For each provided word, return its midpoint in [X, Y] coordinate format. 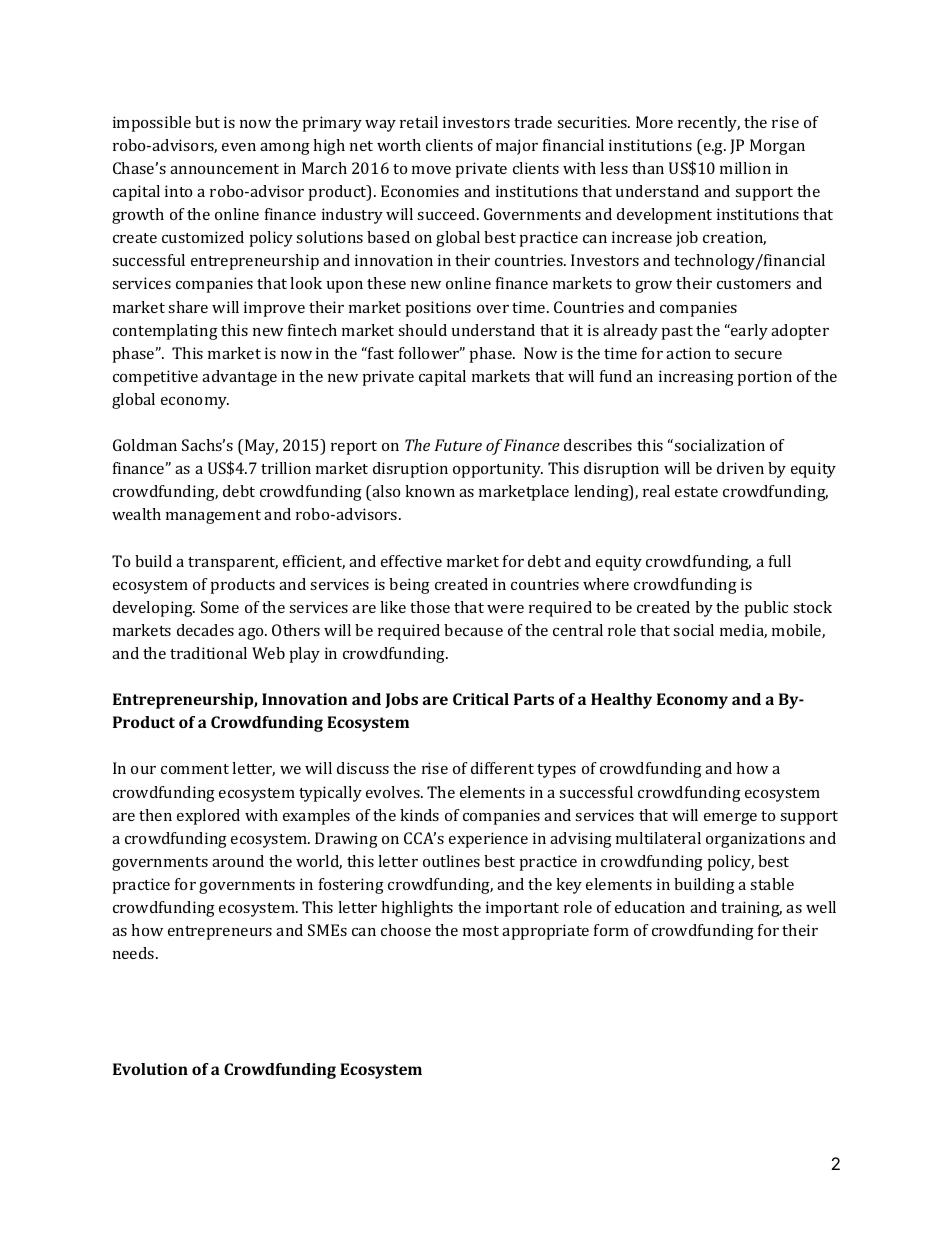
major [517, 147]
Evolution [150, 1069]
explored [208, 817]
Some [220, 607]
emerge [730, 819]
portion [765, 378]
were [505, 609]
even [239, 147]
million [745, 168]
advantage [239, 378]
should [422, 330]
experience [488, 840]
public [766, 609]
